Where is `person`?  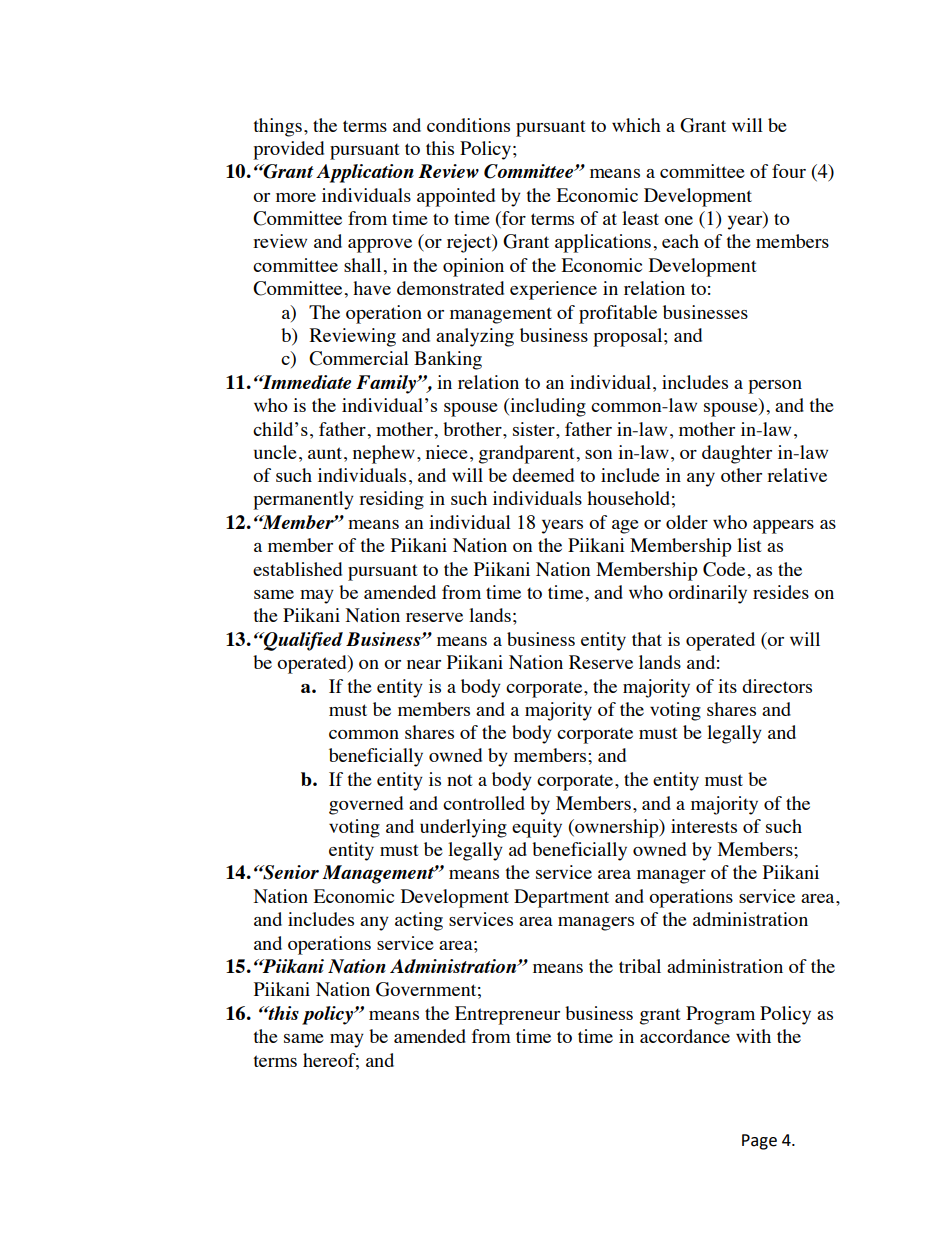
person is located at coordinates (775, 387).
